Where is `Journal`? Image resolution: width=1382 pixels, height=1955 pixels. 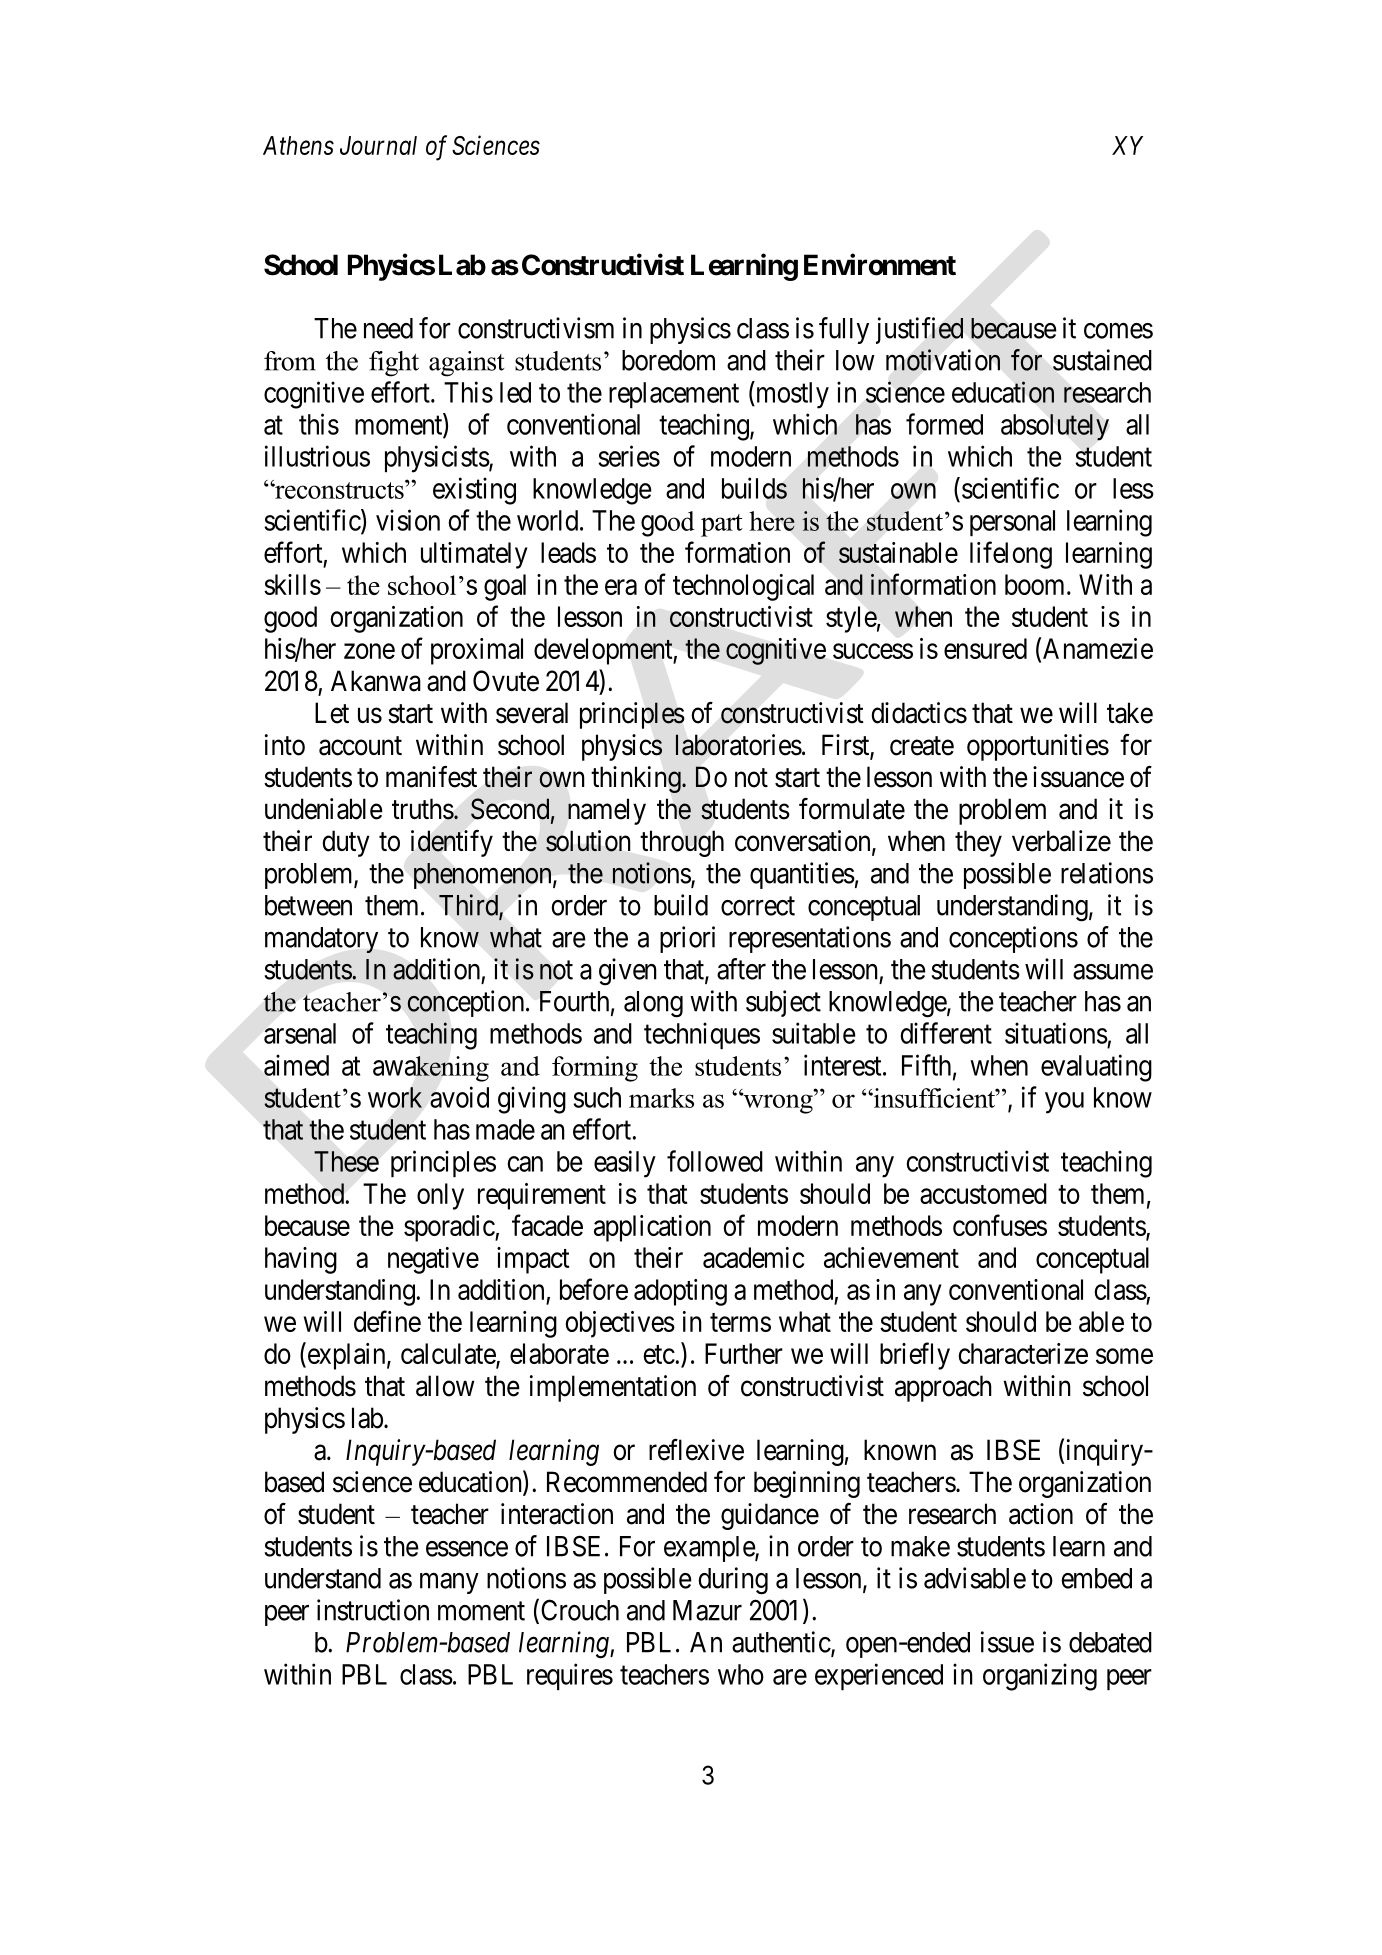 Journal is located at coordinates (378, 145).
